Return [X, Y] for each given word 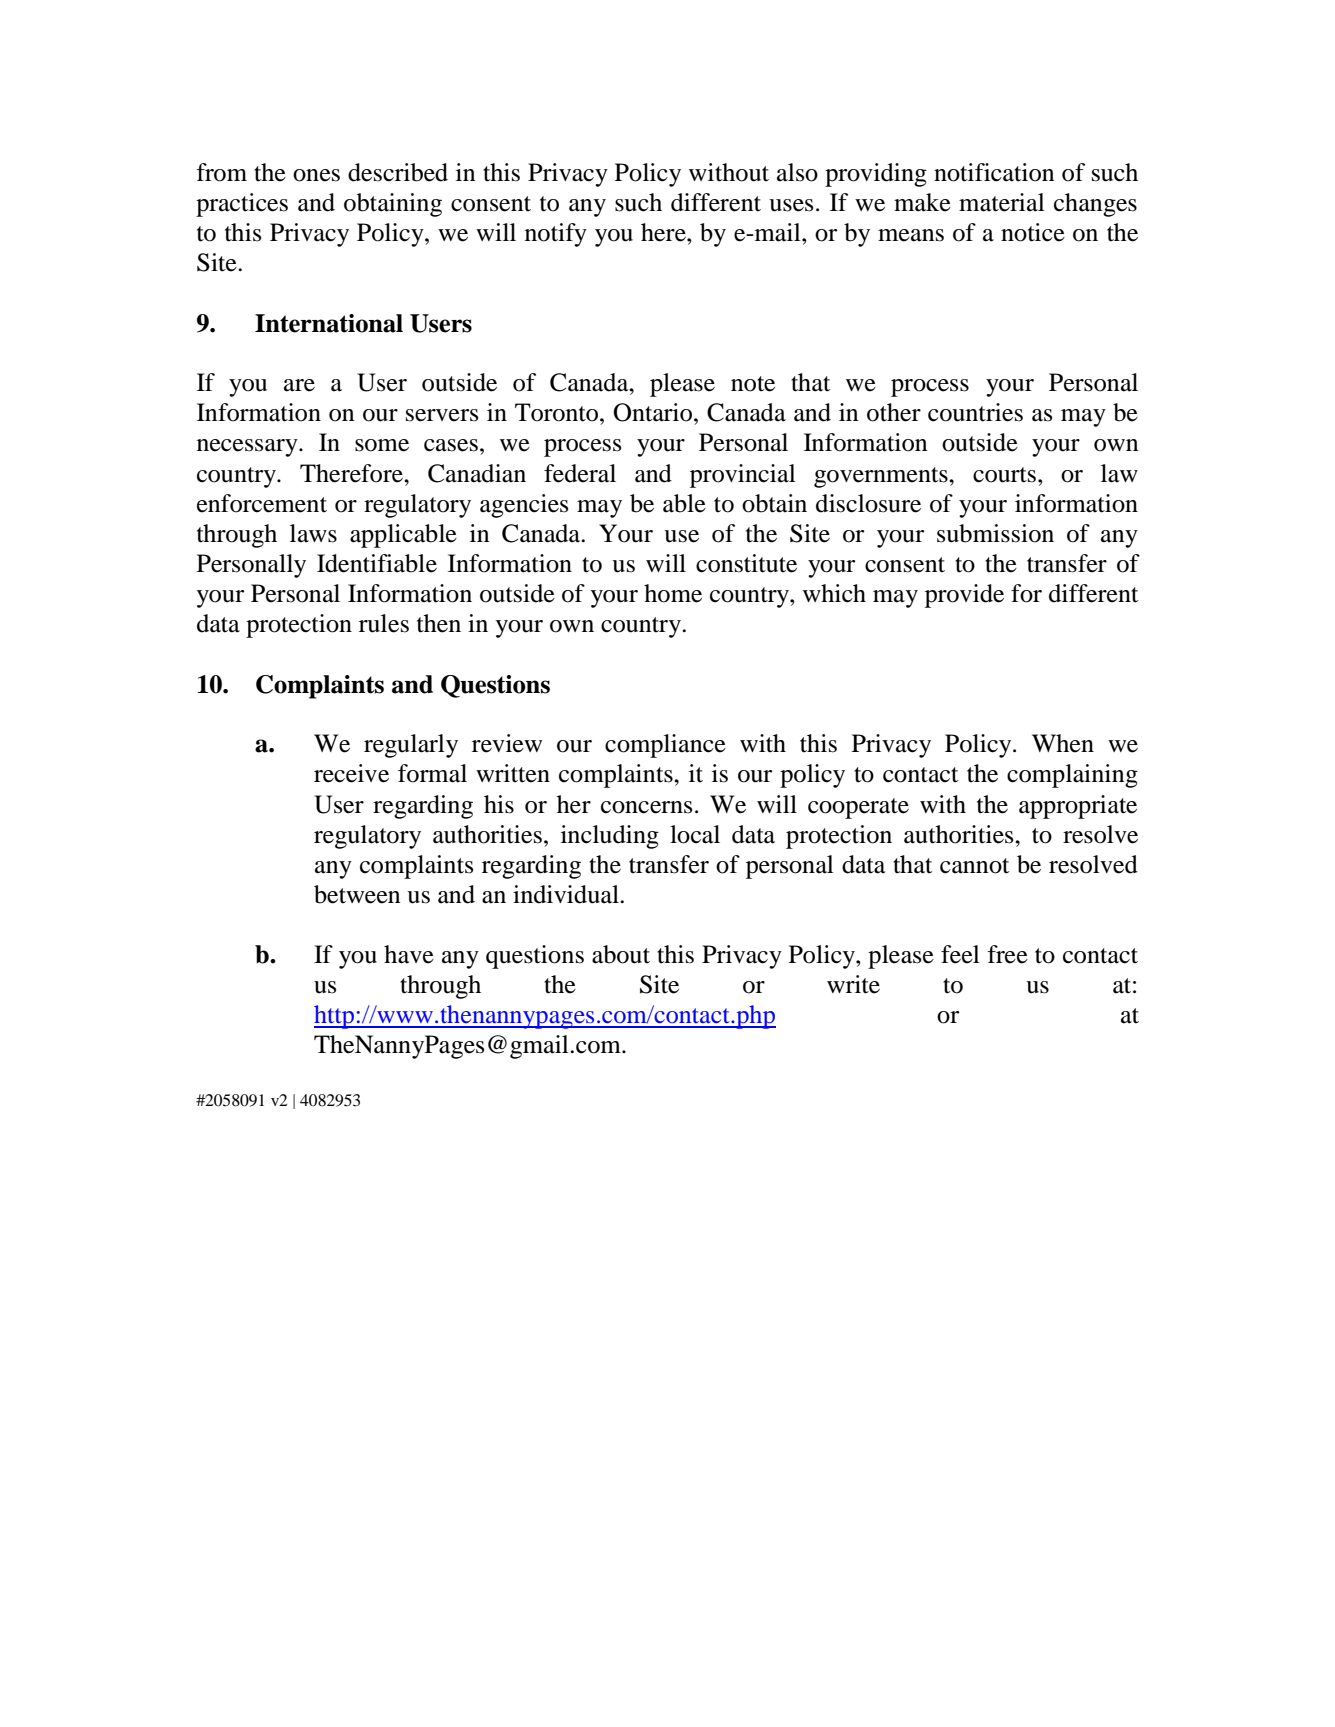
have [409, 954]
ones [316, 175]
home [673, 593]
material [1002, 202]
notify [556, 235]
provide [964, 596]
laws [313, 533]
